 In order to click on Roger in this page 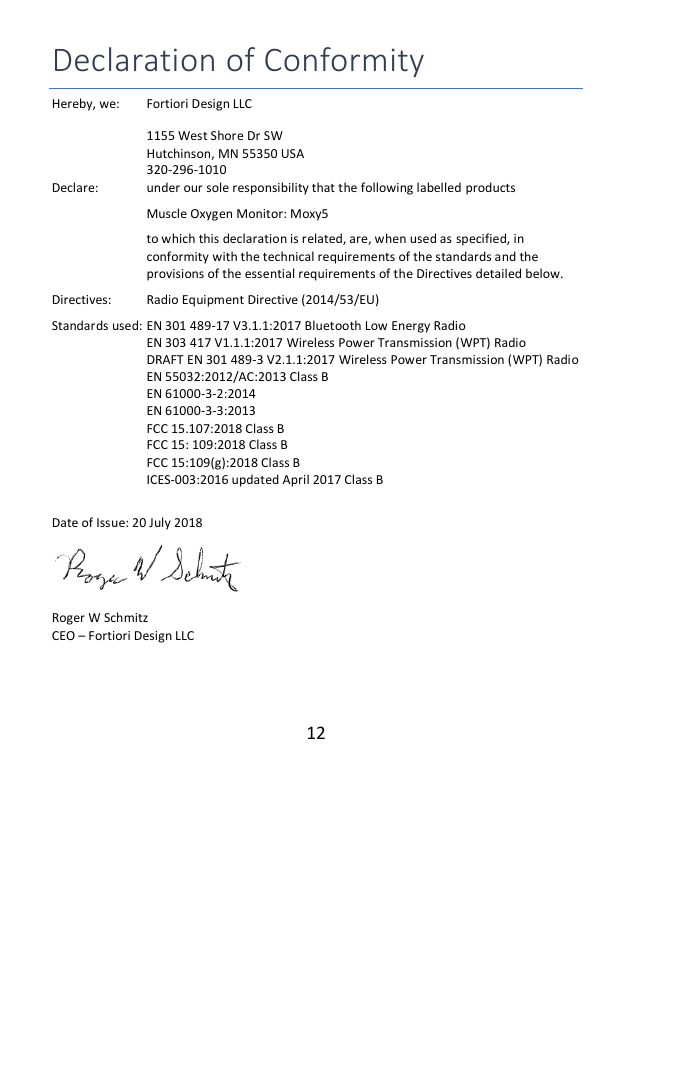, I will do `click(69, 619)`.
